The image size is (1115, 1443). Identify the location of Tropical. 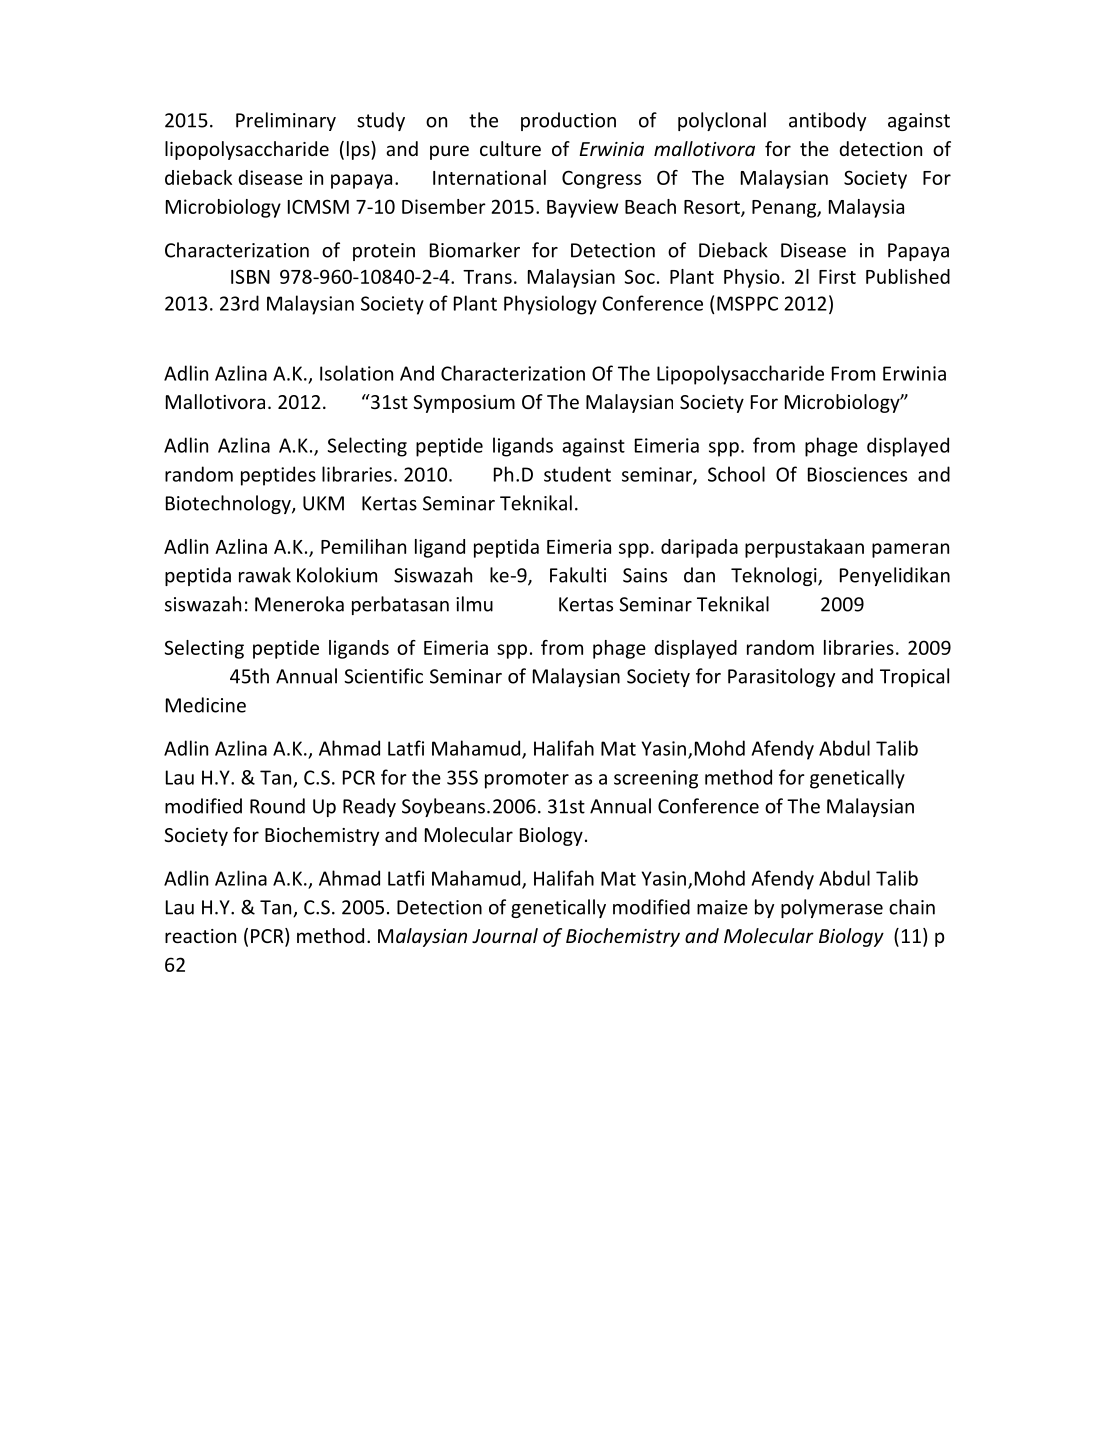
(914, 677).
